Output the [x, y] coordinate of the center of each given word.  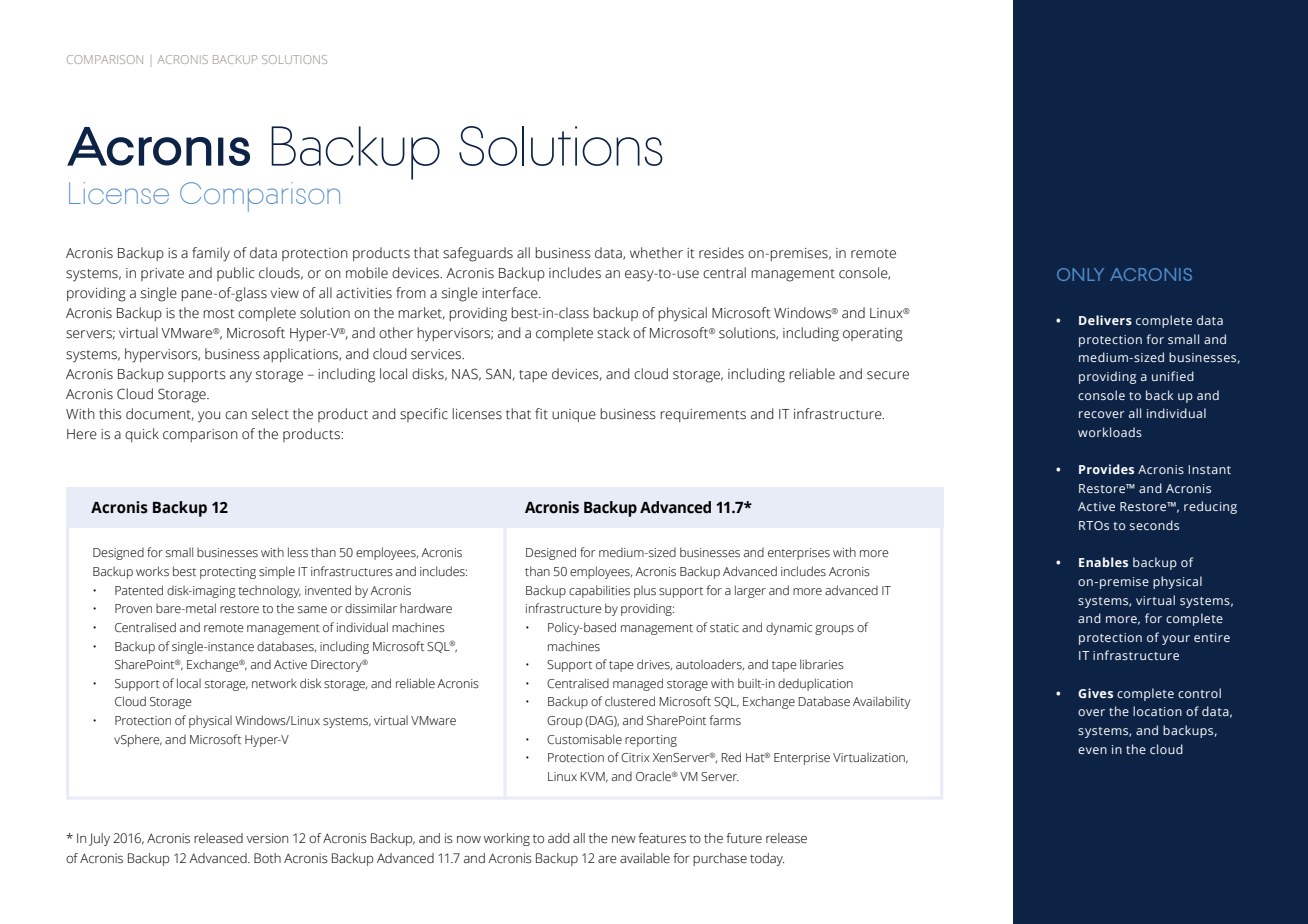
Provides [1106, 469]
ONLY [1080, 274]
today [767, 859]
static [724, 627]
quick [142, 435]
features [662, 838]
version [267, 838]
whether [656, 253]
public [236, 274]
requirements [703, 415]
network [274, 683]
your [1176, 640]
